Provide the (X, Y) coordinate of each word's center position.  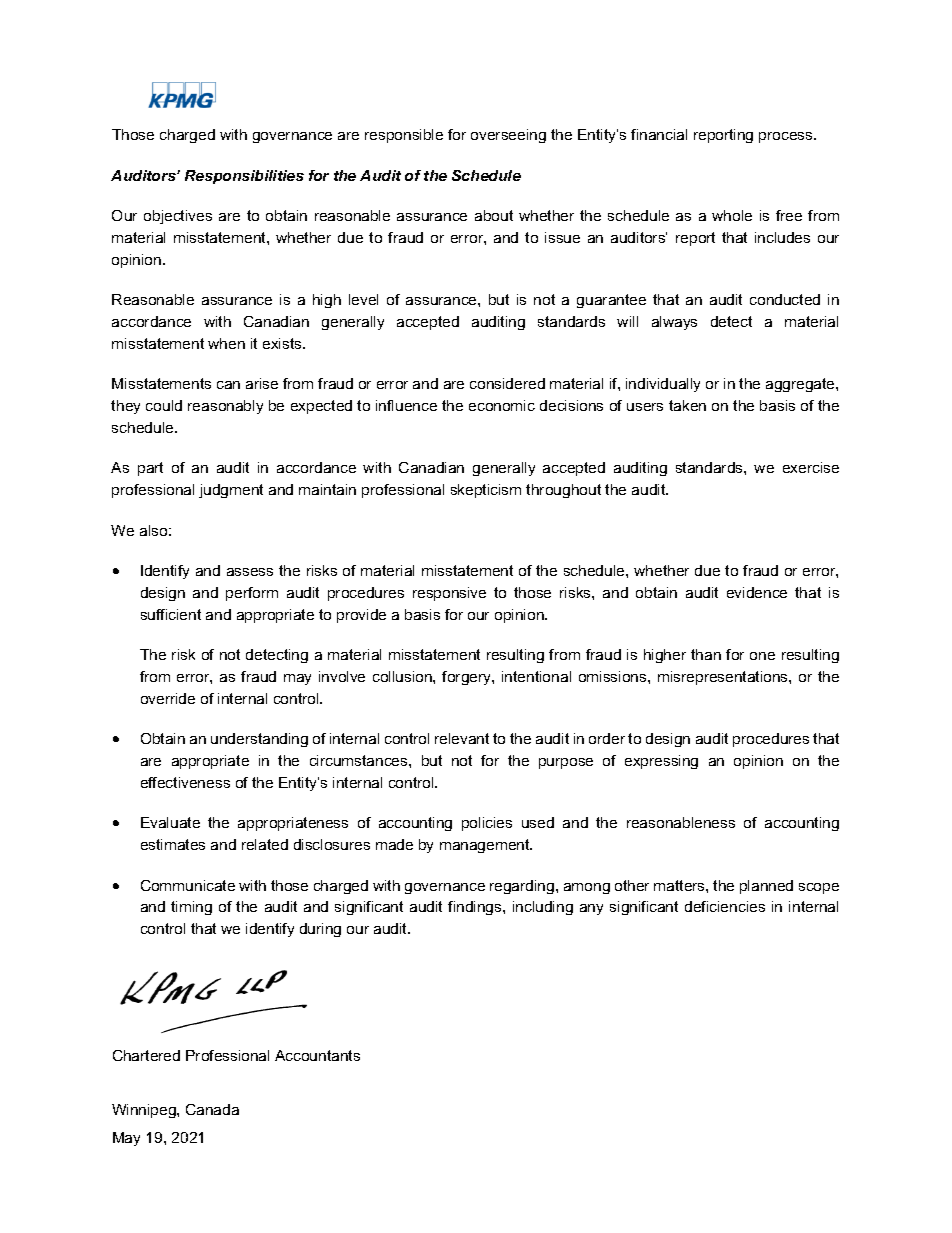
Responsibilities (244, 177)
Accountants (317, 1055)
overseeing (508, 136)
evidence (757, 592)
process (787, 137)
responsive (449, 594)
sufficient (171, 614)
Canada (212, 1109)
